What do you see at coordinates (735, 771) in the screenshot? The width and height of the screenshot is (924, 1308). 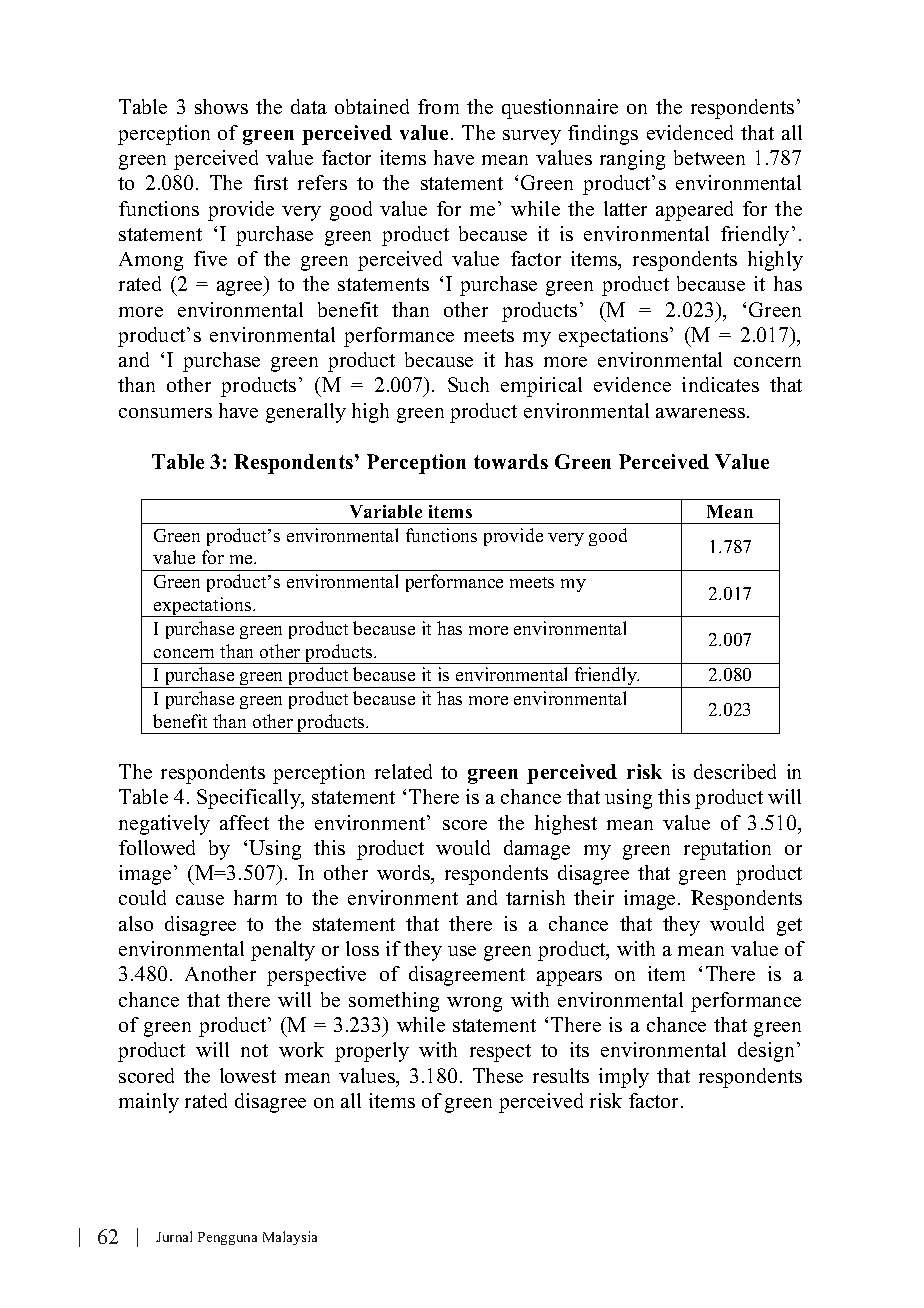 I see `described` at bounding box center [735, 771].
